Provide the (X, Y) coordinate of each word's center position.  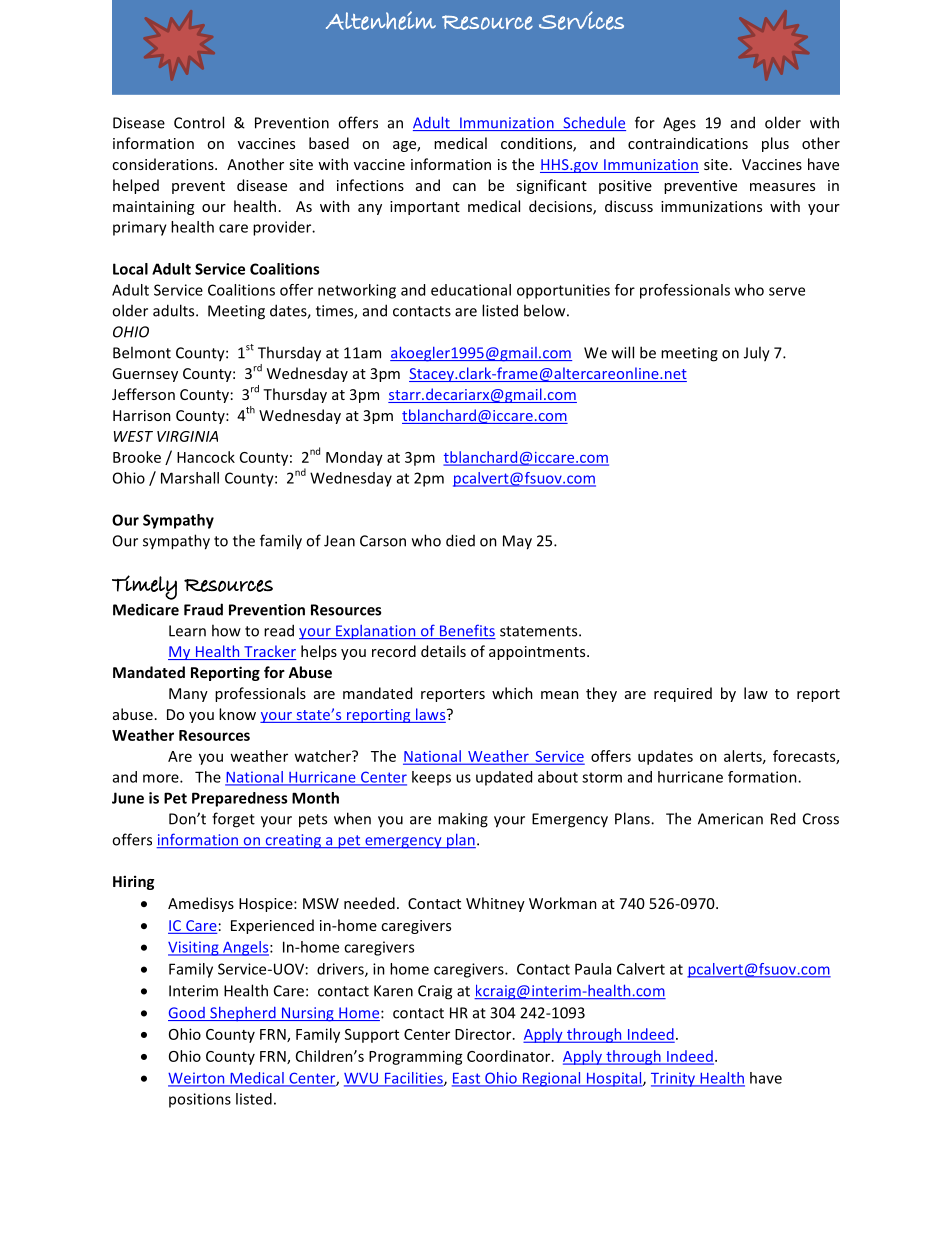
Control (199, 122)
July (757, 354)
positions (200, 1100)
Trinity (674, 1079)
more (162, 778)
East (467, 1079)
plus (775, 144)
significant (551, 186)
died (460, 540)
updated (504, 778)
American (730, 819)
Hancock (206, 457)
